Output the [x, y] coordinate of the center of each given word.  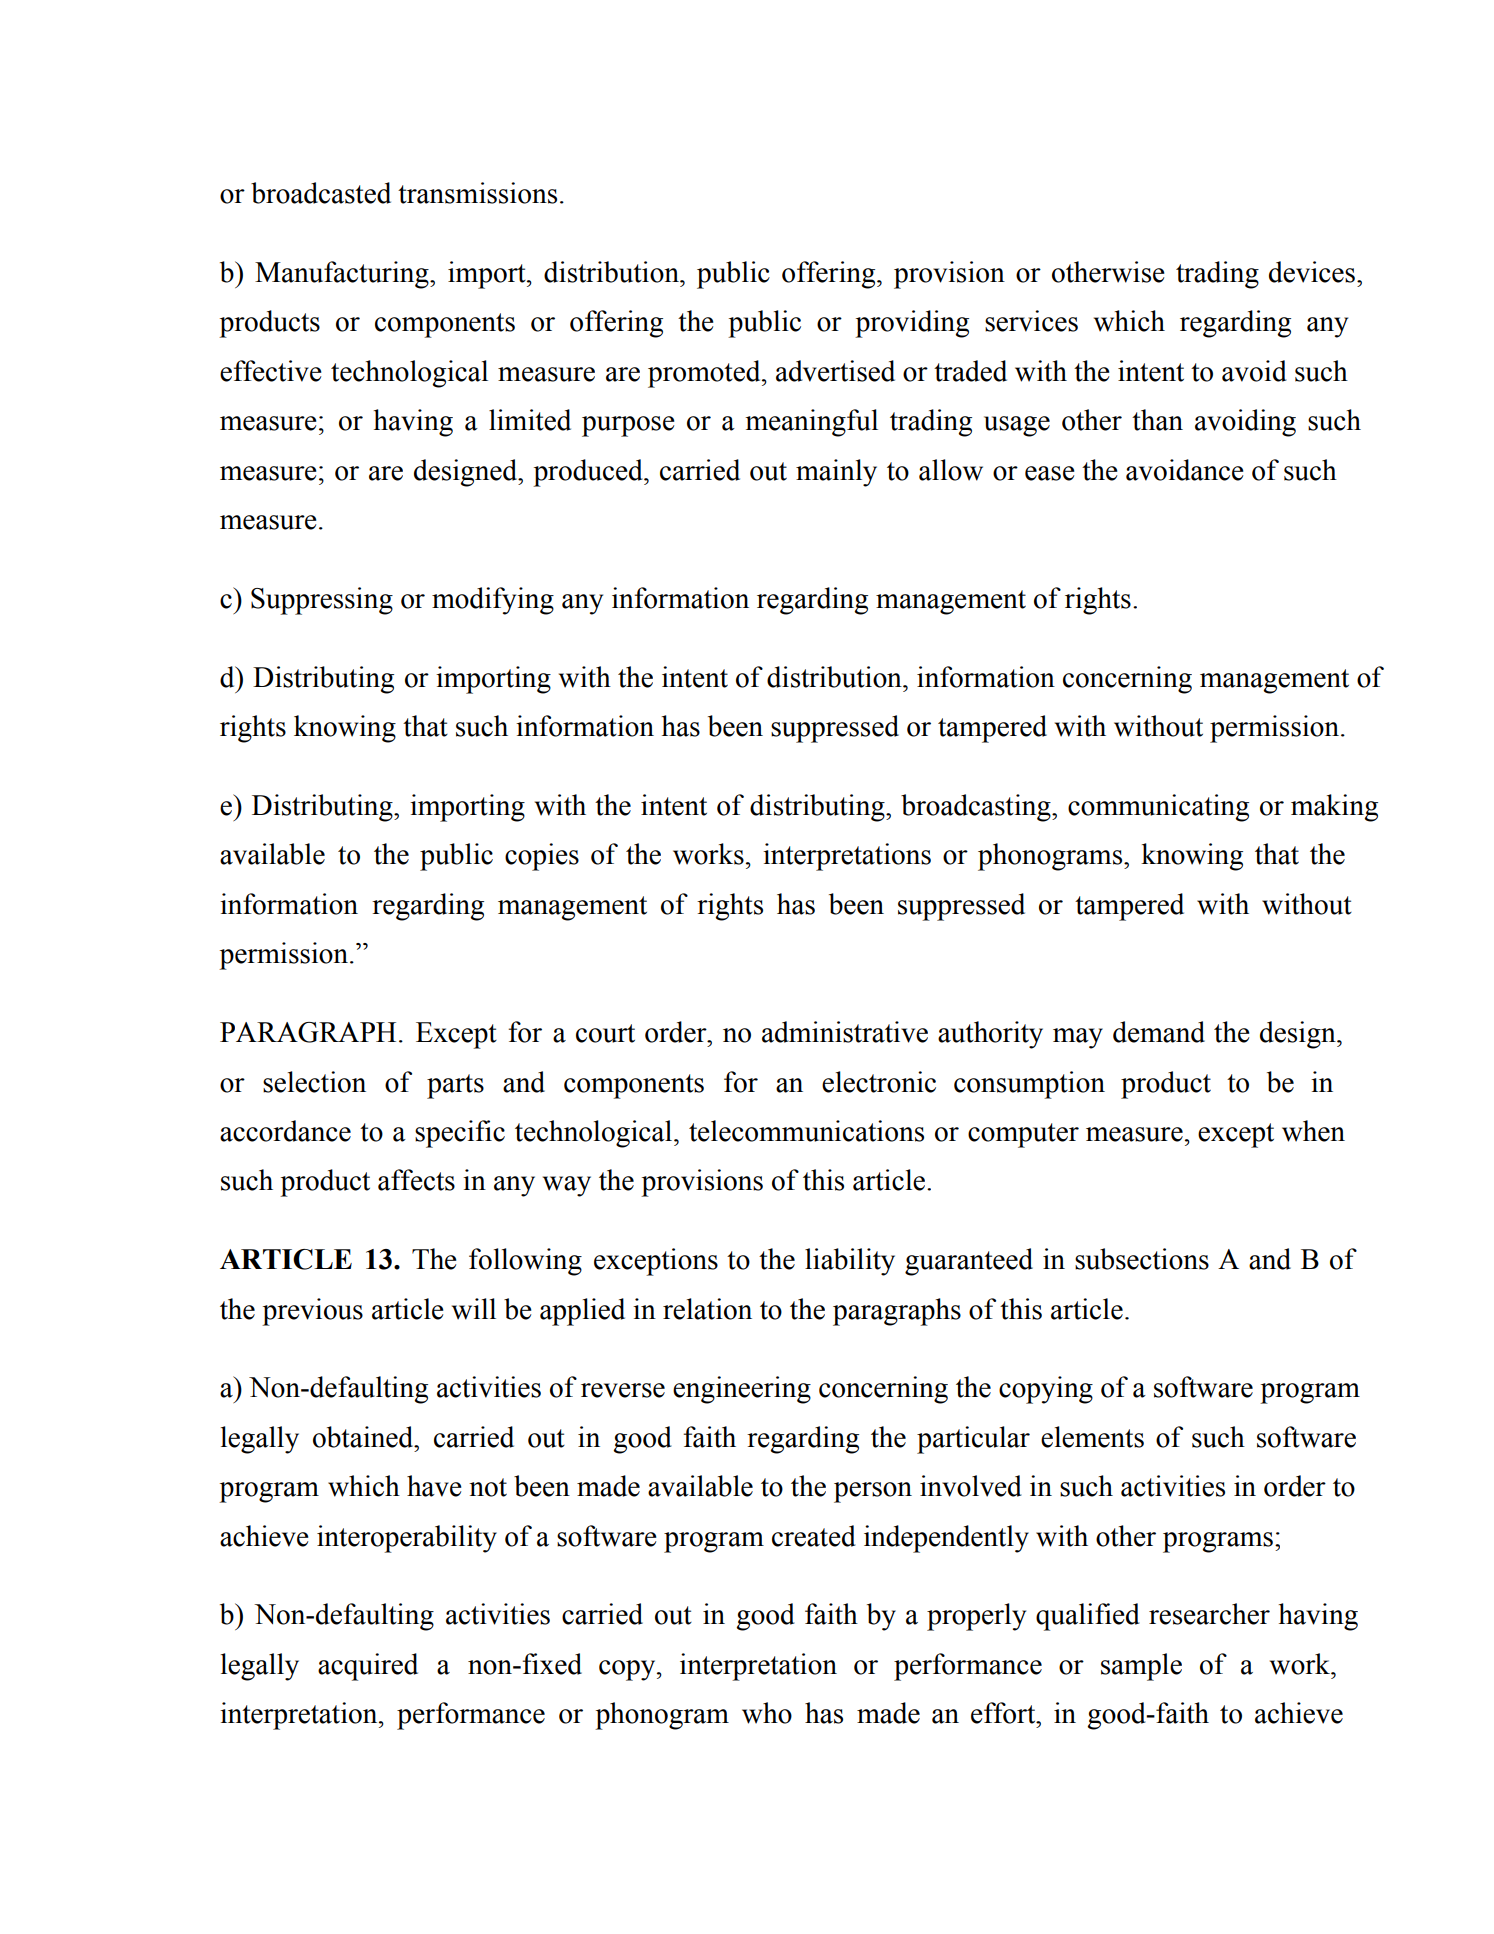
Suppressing [322, 601]
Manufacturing [343, 275]
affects [416, 1180]
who [767, 1713]
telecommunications [806, 1131]
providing [912, 324]
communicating [1158, 808]
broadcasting [977, 808]
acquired [368, 1667]
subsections [1142, 1259]
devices [1312, 272]
